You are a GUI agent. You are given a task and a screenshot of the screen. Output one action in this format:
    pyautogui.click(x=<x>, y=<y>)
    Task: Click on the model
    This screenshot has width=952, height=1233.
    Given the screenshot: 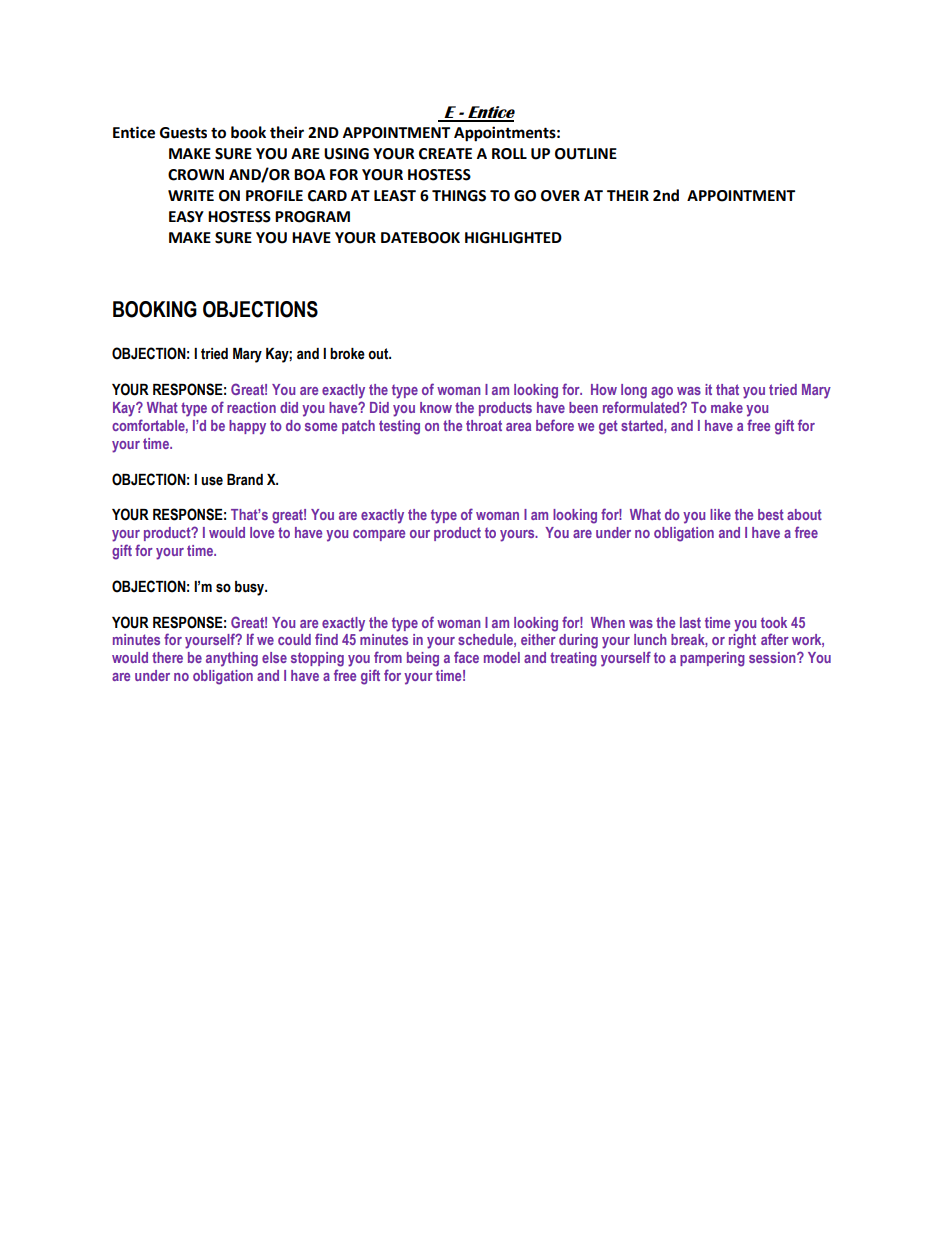 What is the action you would take?
    pyautogui.click(x=502, y=657)
